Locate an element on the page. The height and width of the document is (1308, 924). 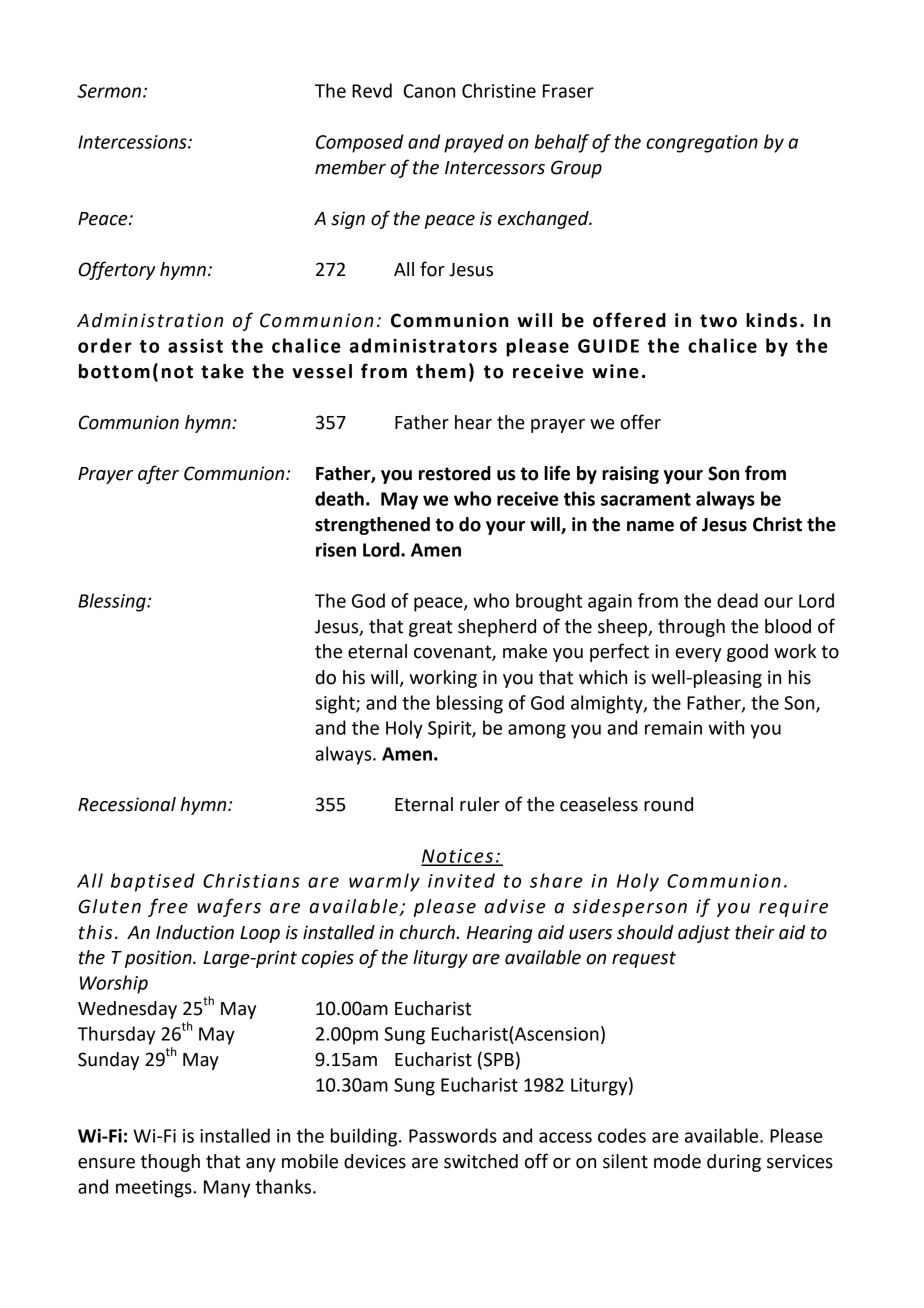
ruler is located at coordinates (480, 804).
